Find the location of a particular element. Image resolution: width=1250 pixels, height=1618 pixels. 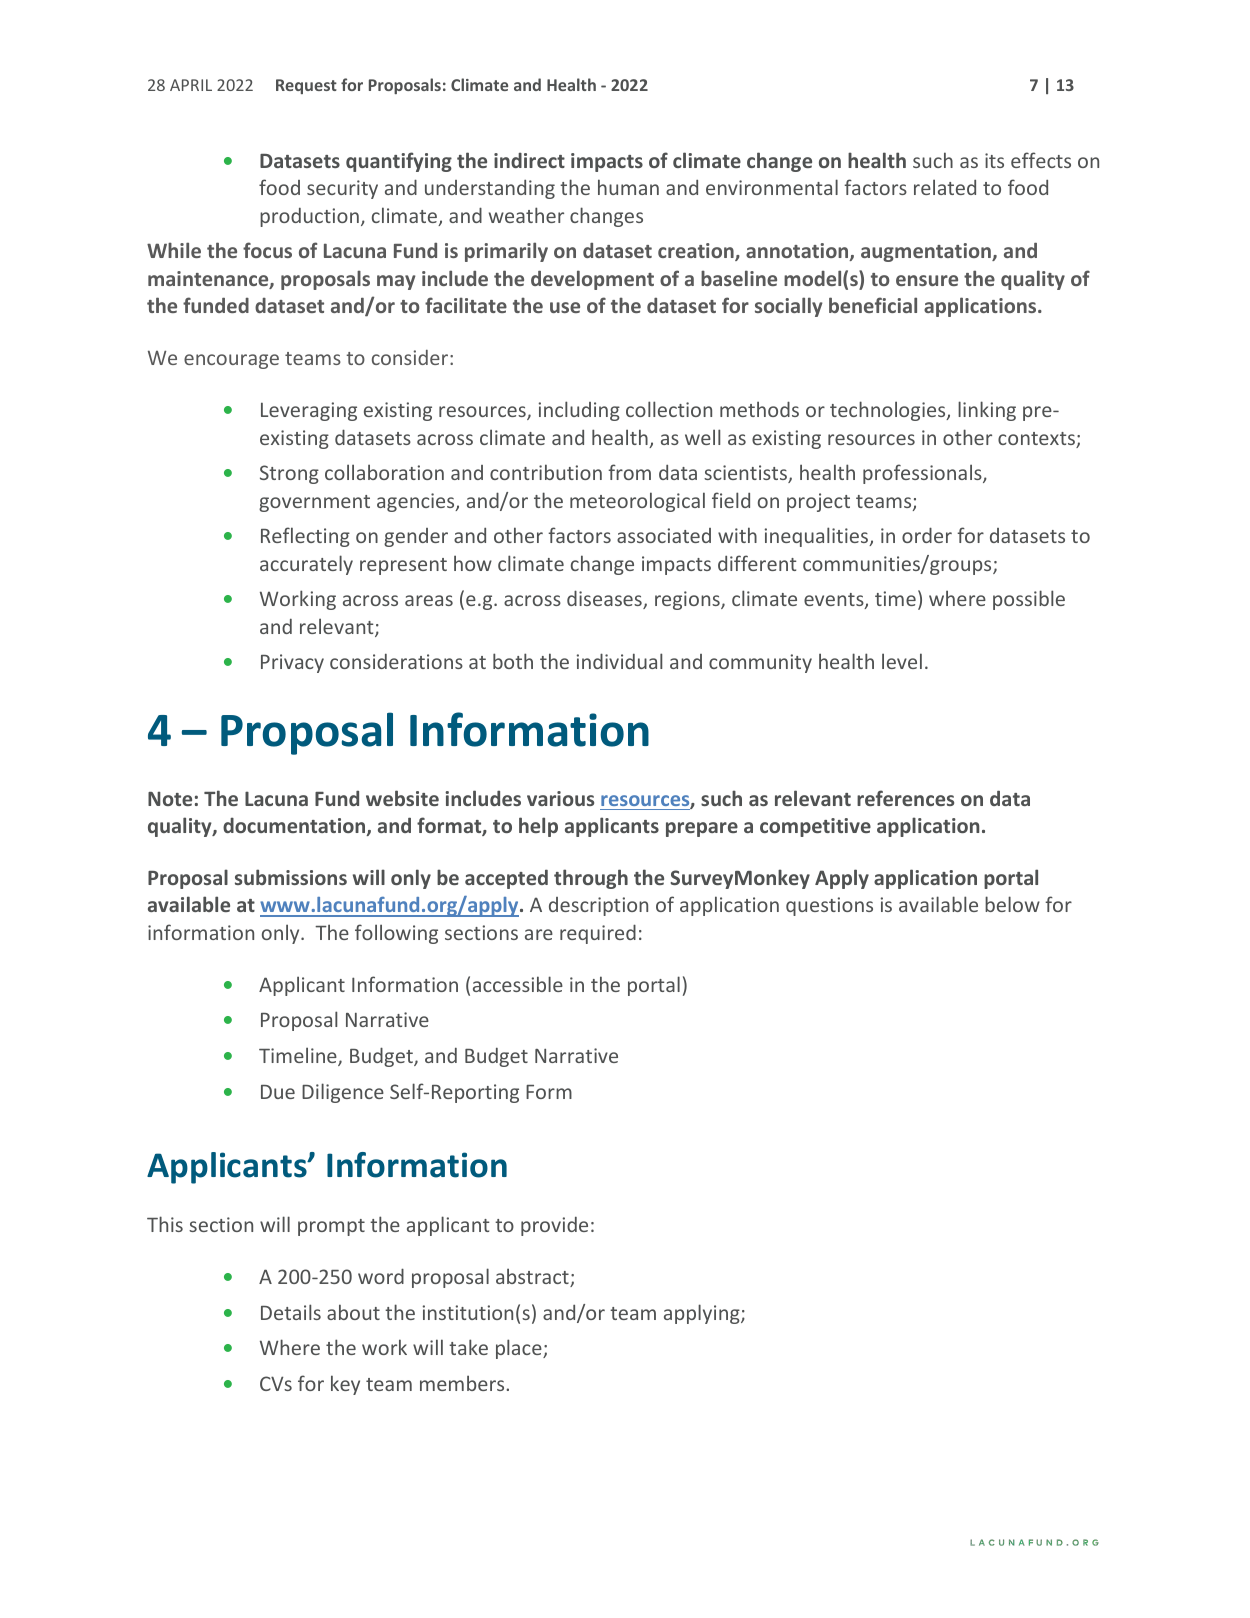

below is located at coordinates (1012, 904).
